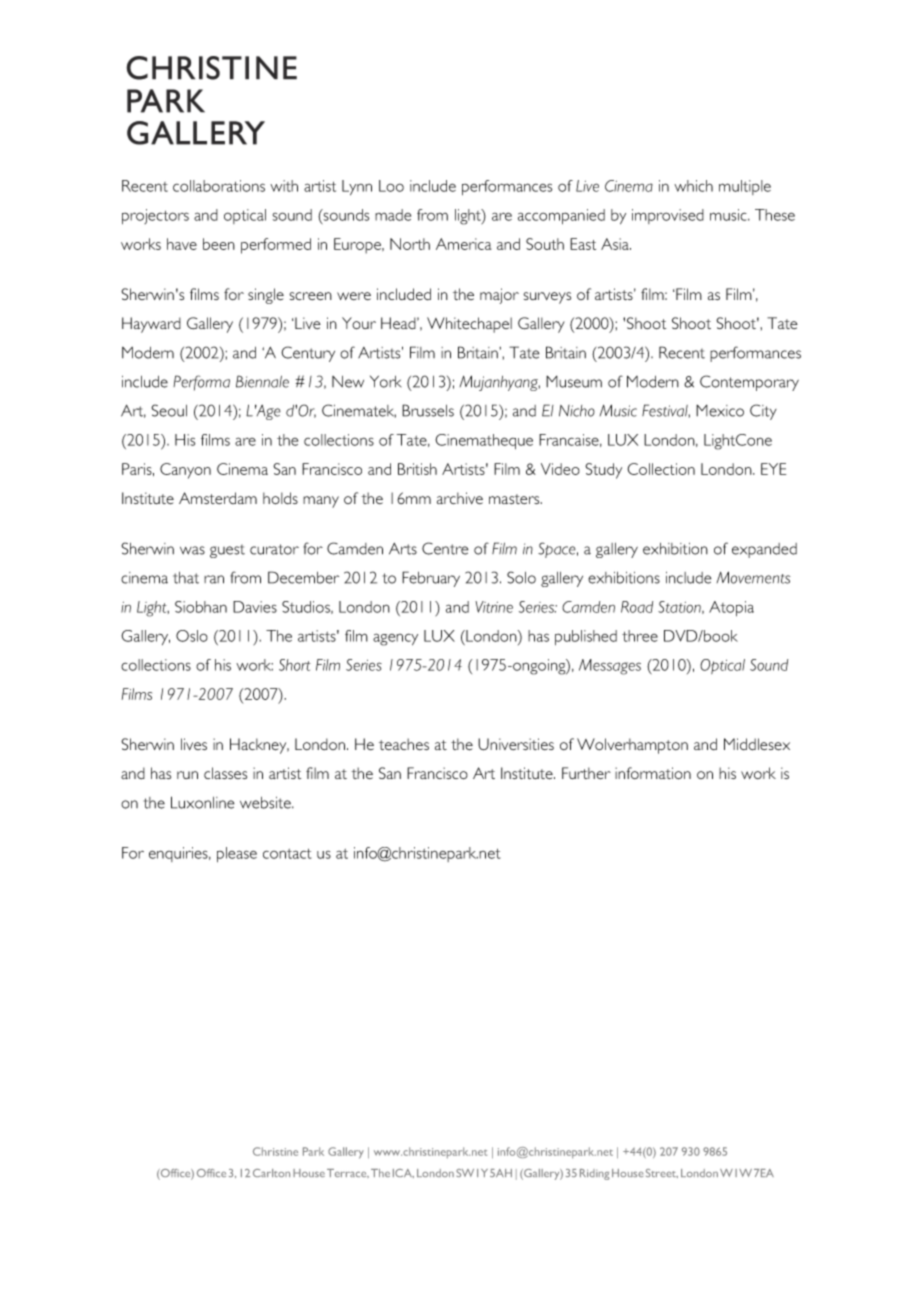 This document has width=924, height=1308. I want to click on Oslo, so click(192, 636).
